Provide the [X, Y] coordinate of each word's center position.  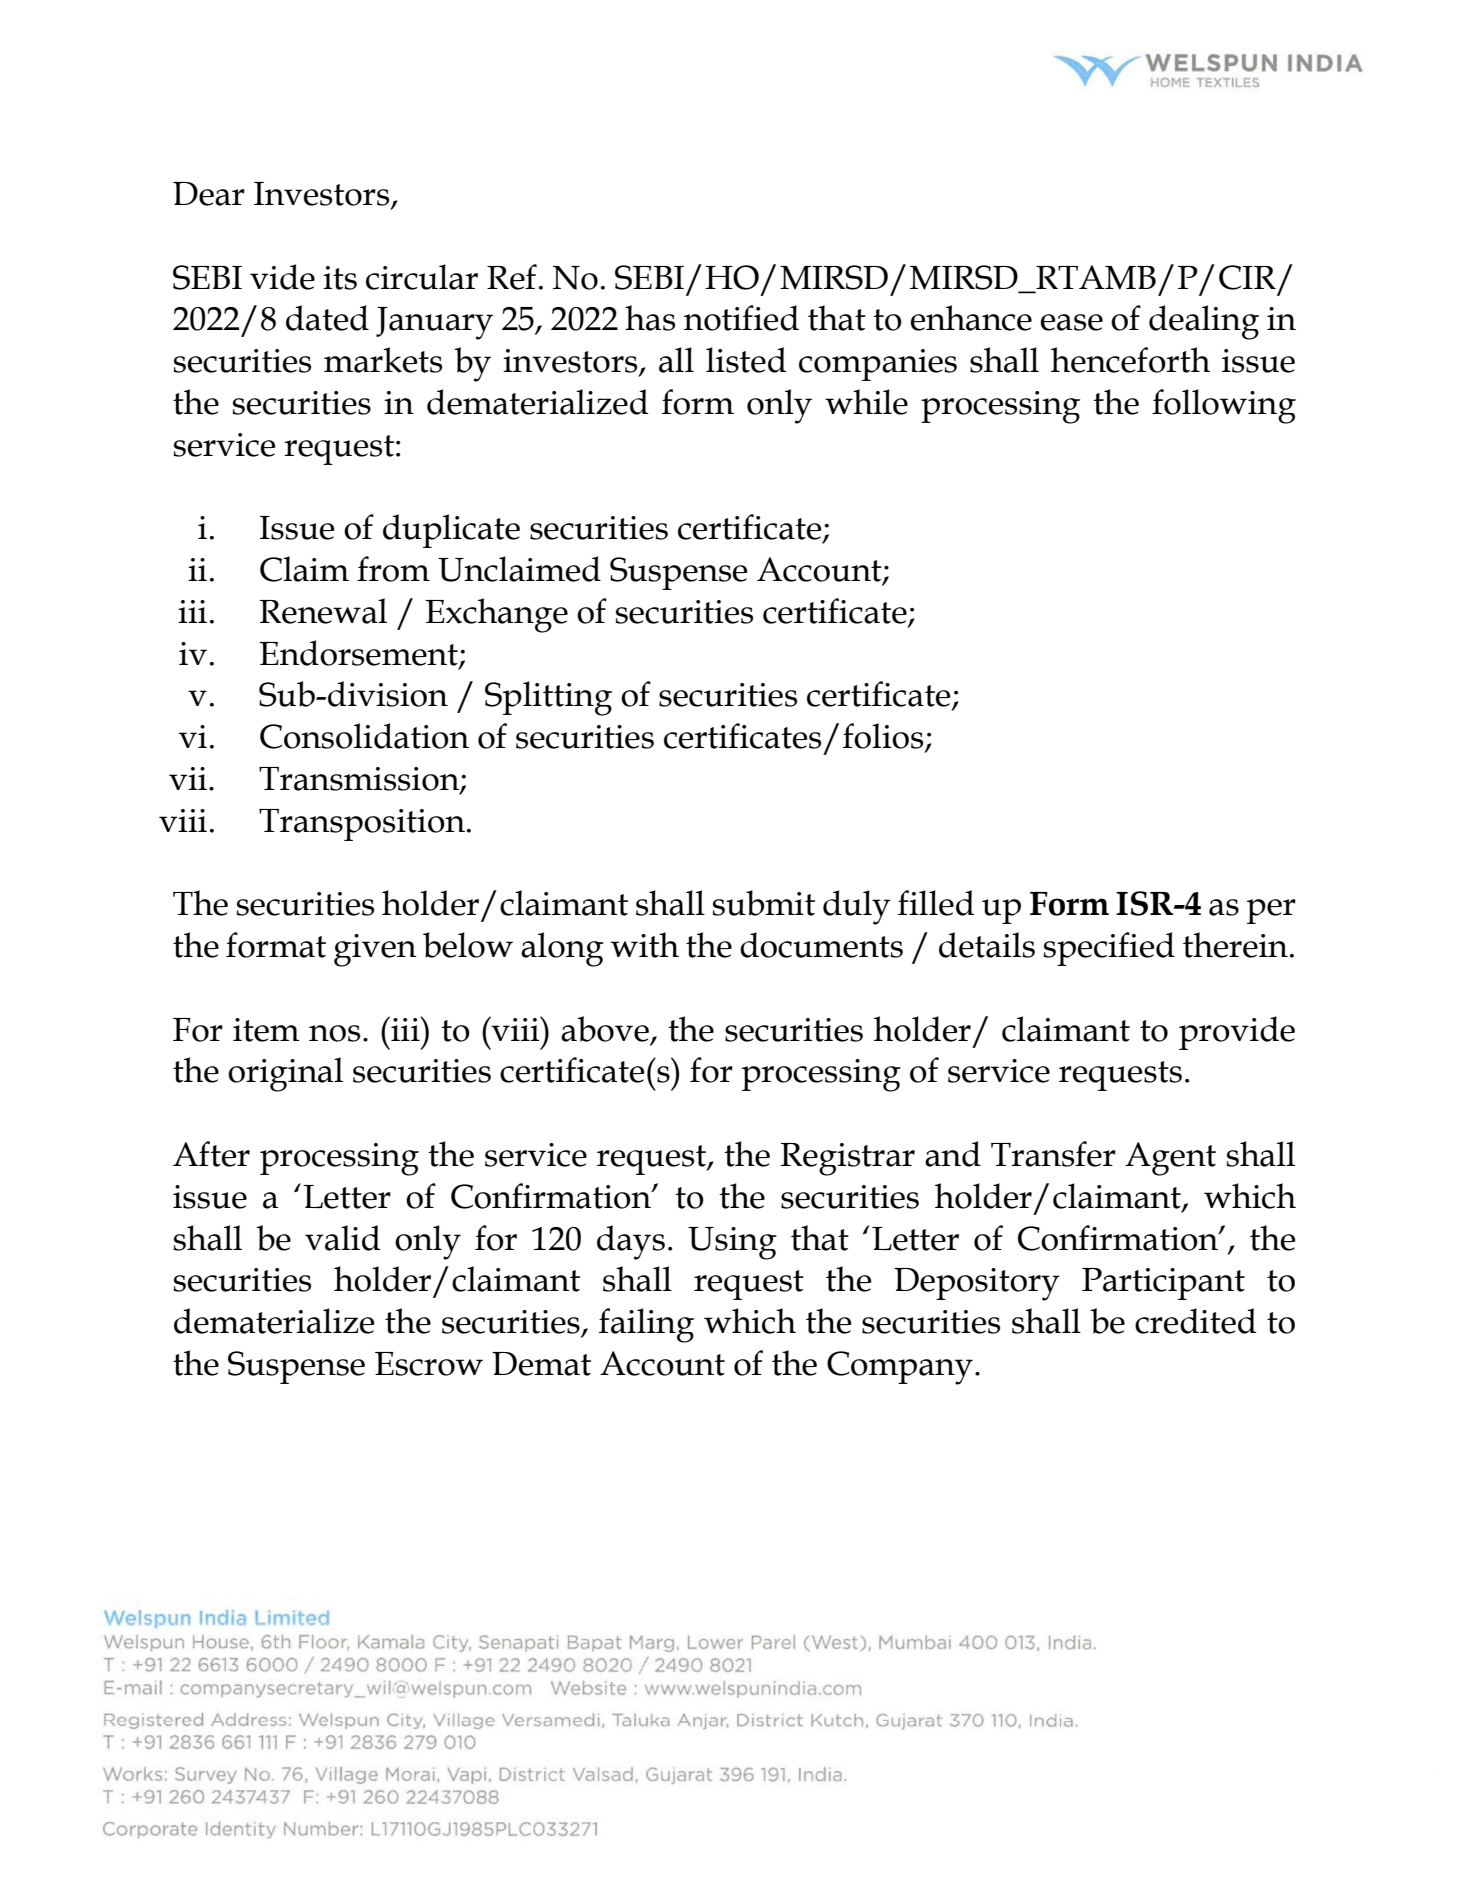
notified [741, 318]
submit [763, 903]
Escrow [429, 1364]
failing [646, 1325]
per [1271, 911]
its [340, 278]
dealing [1204, 322]
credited [1195, 1321]
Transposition [362, 825]
